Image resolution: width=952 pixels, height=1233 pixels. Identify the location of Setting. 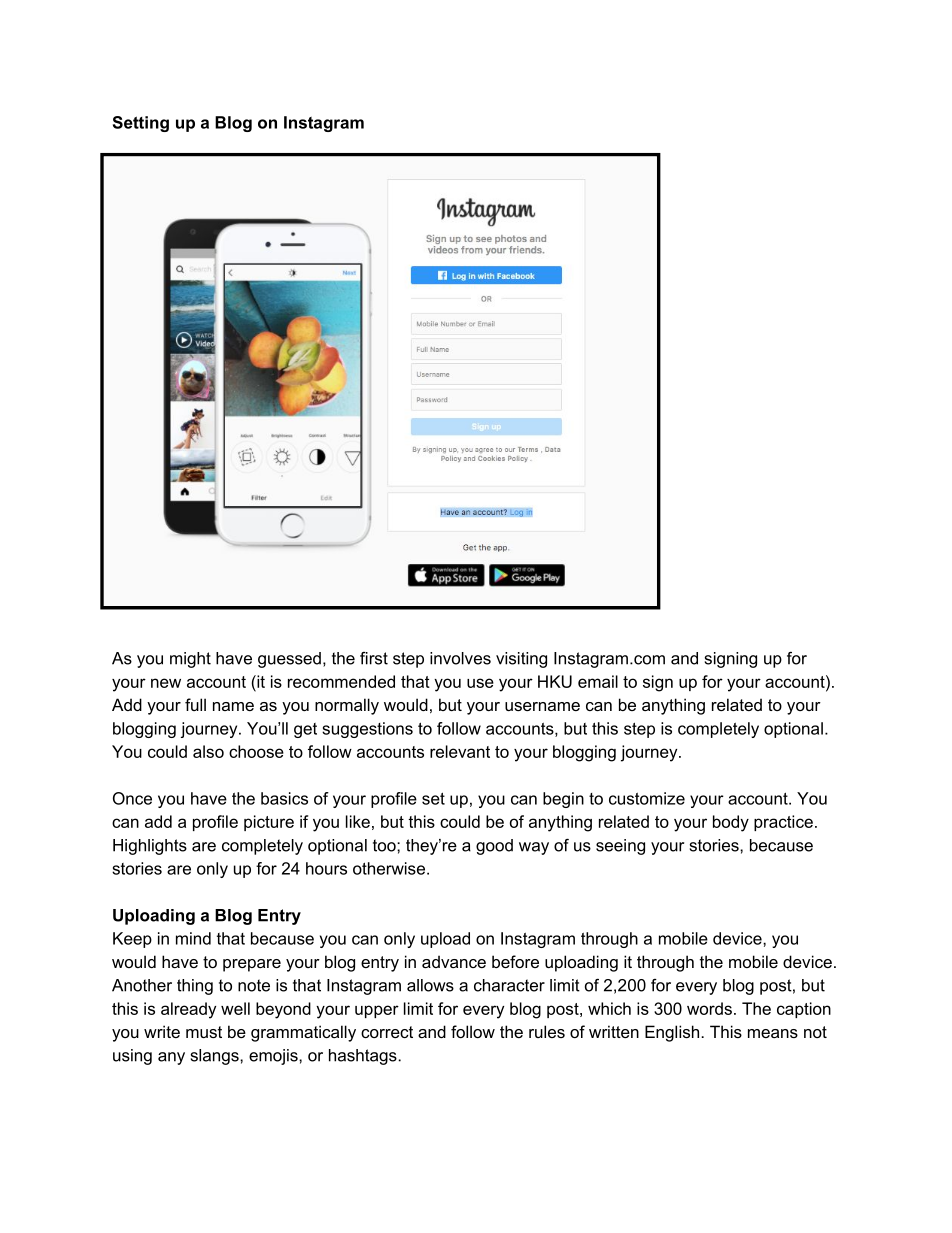
(141, 124).
